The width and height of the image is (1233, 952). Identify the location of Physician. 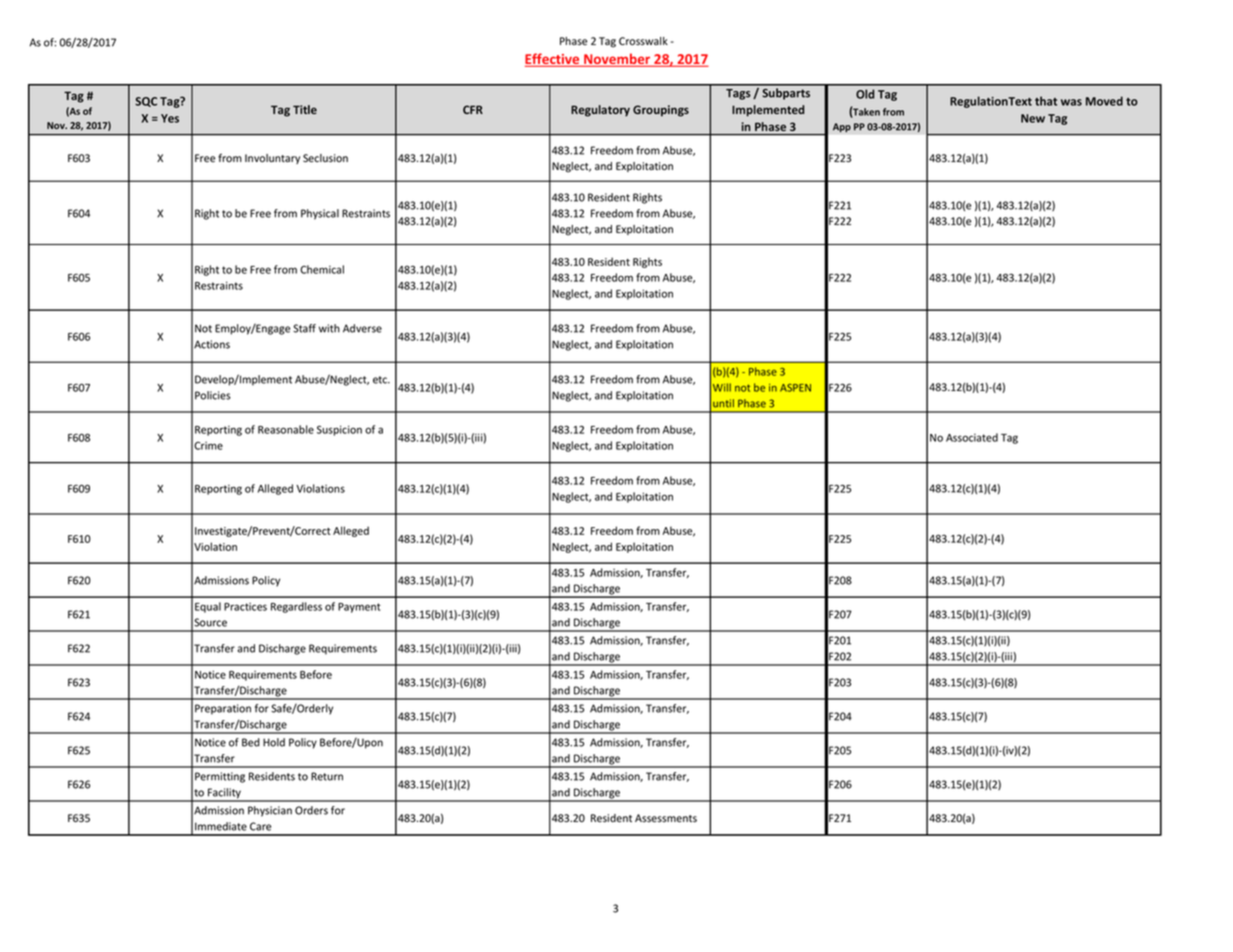
(270, 811).
